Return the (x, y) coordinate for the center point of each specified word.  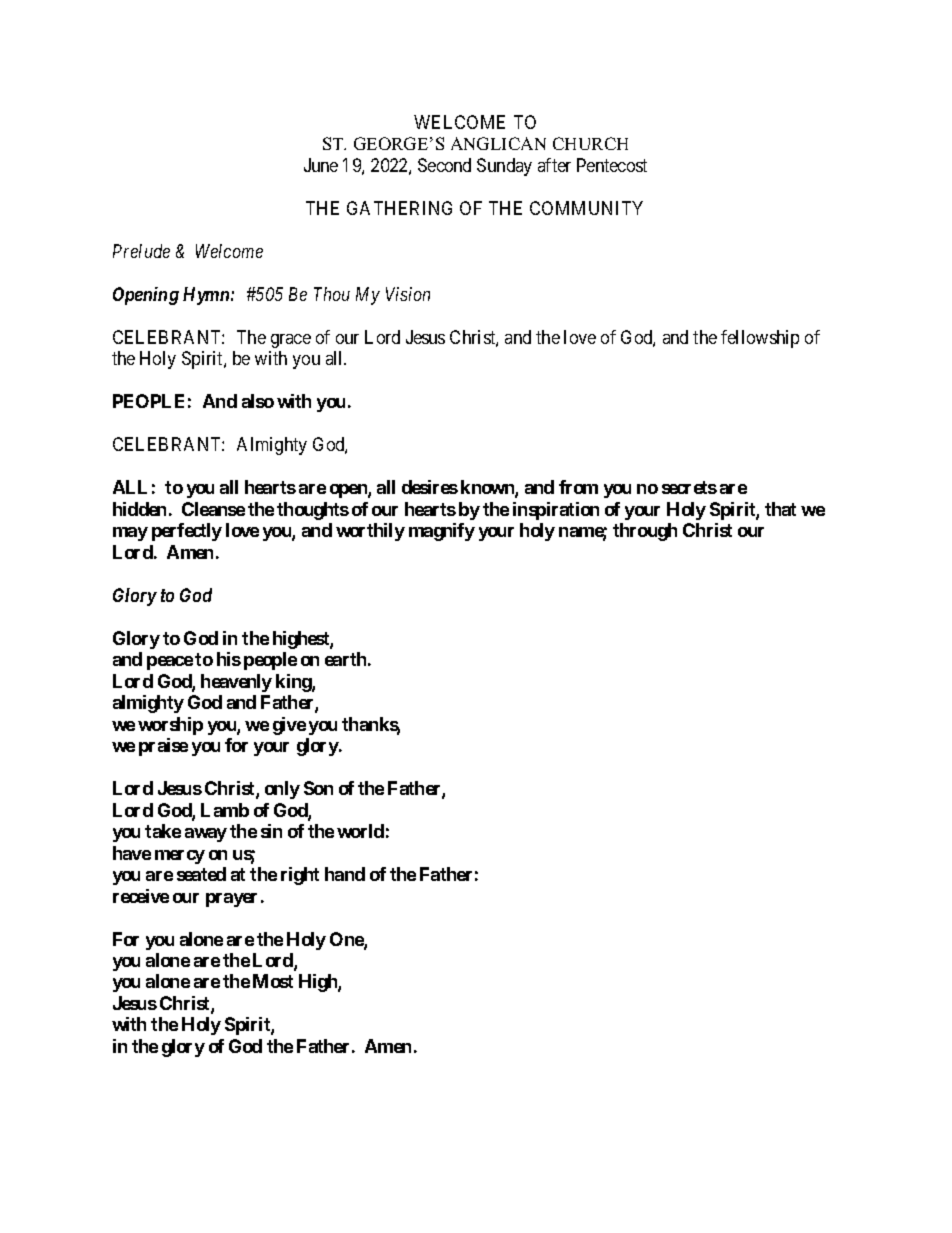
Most (273, 981)
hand (345, 874)
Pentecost (612, 165)
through (645, 532)
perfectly (187, 532)
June (321, 165)
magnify (442, 532)
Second (444, 165)
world (360, 831)
